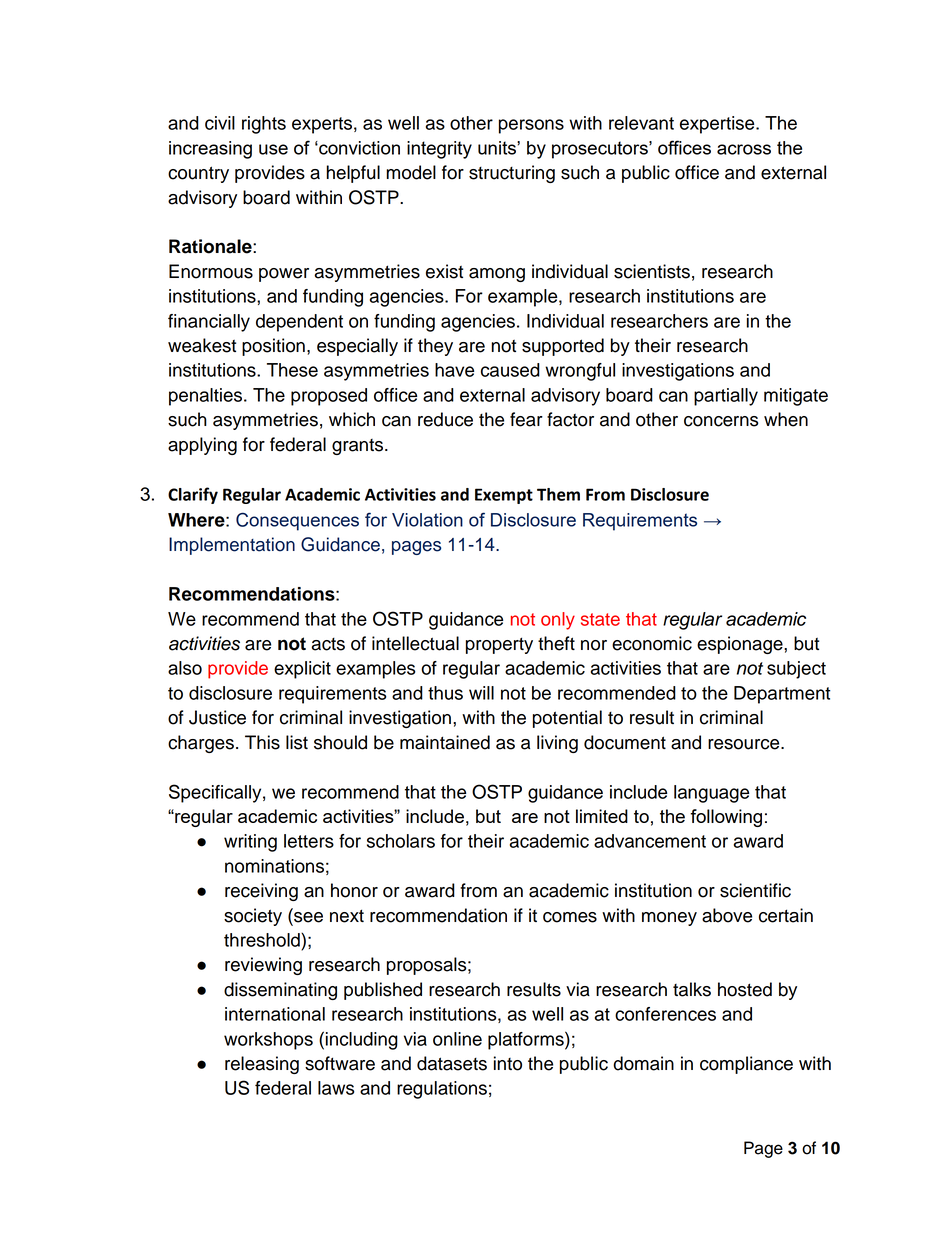 This document has height=1233, width=952. Describe the element at coordinates (232, 546) in the document. I see `Implementation` at that location.
